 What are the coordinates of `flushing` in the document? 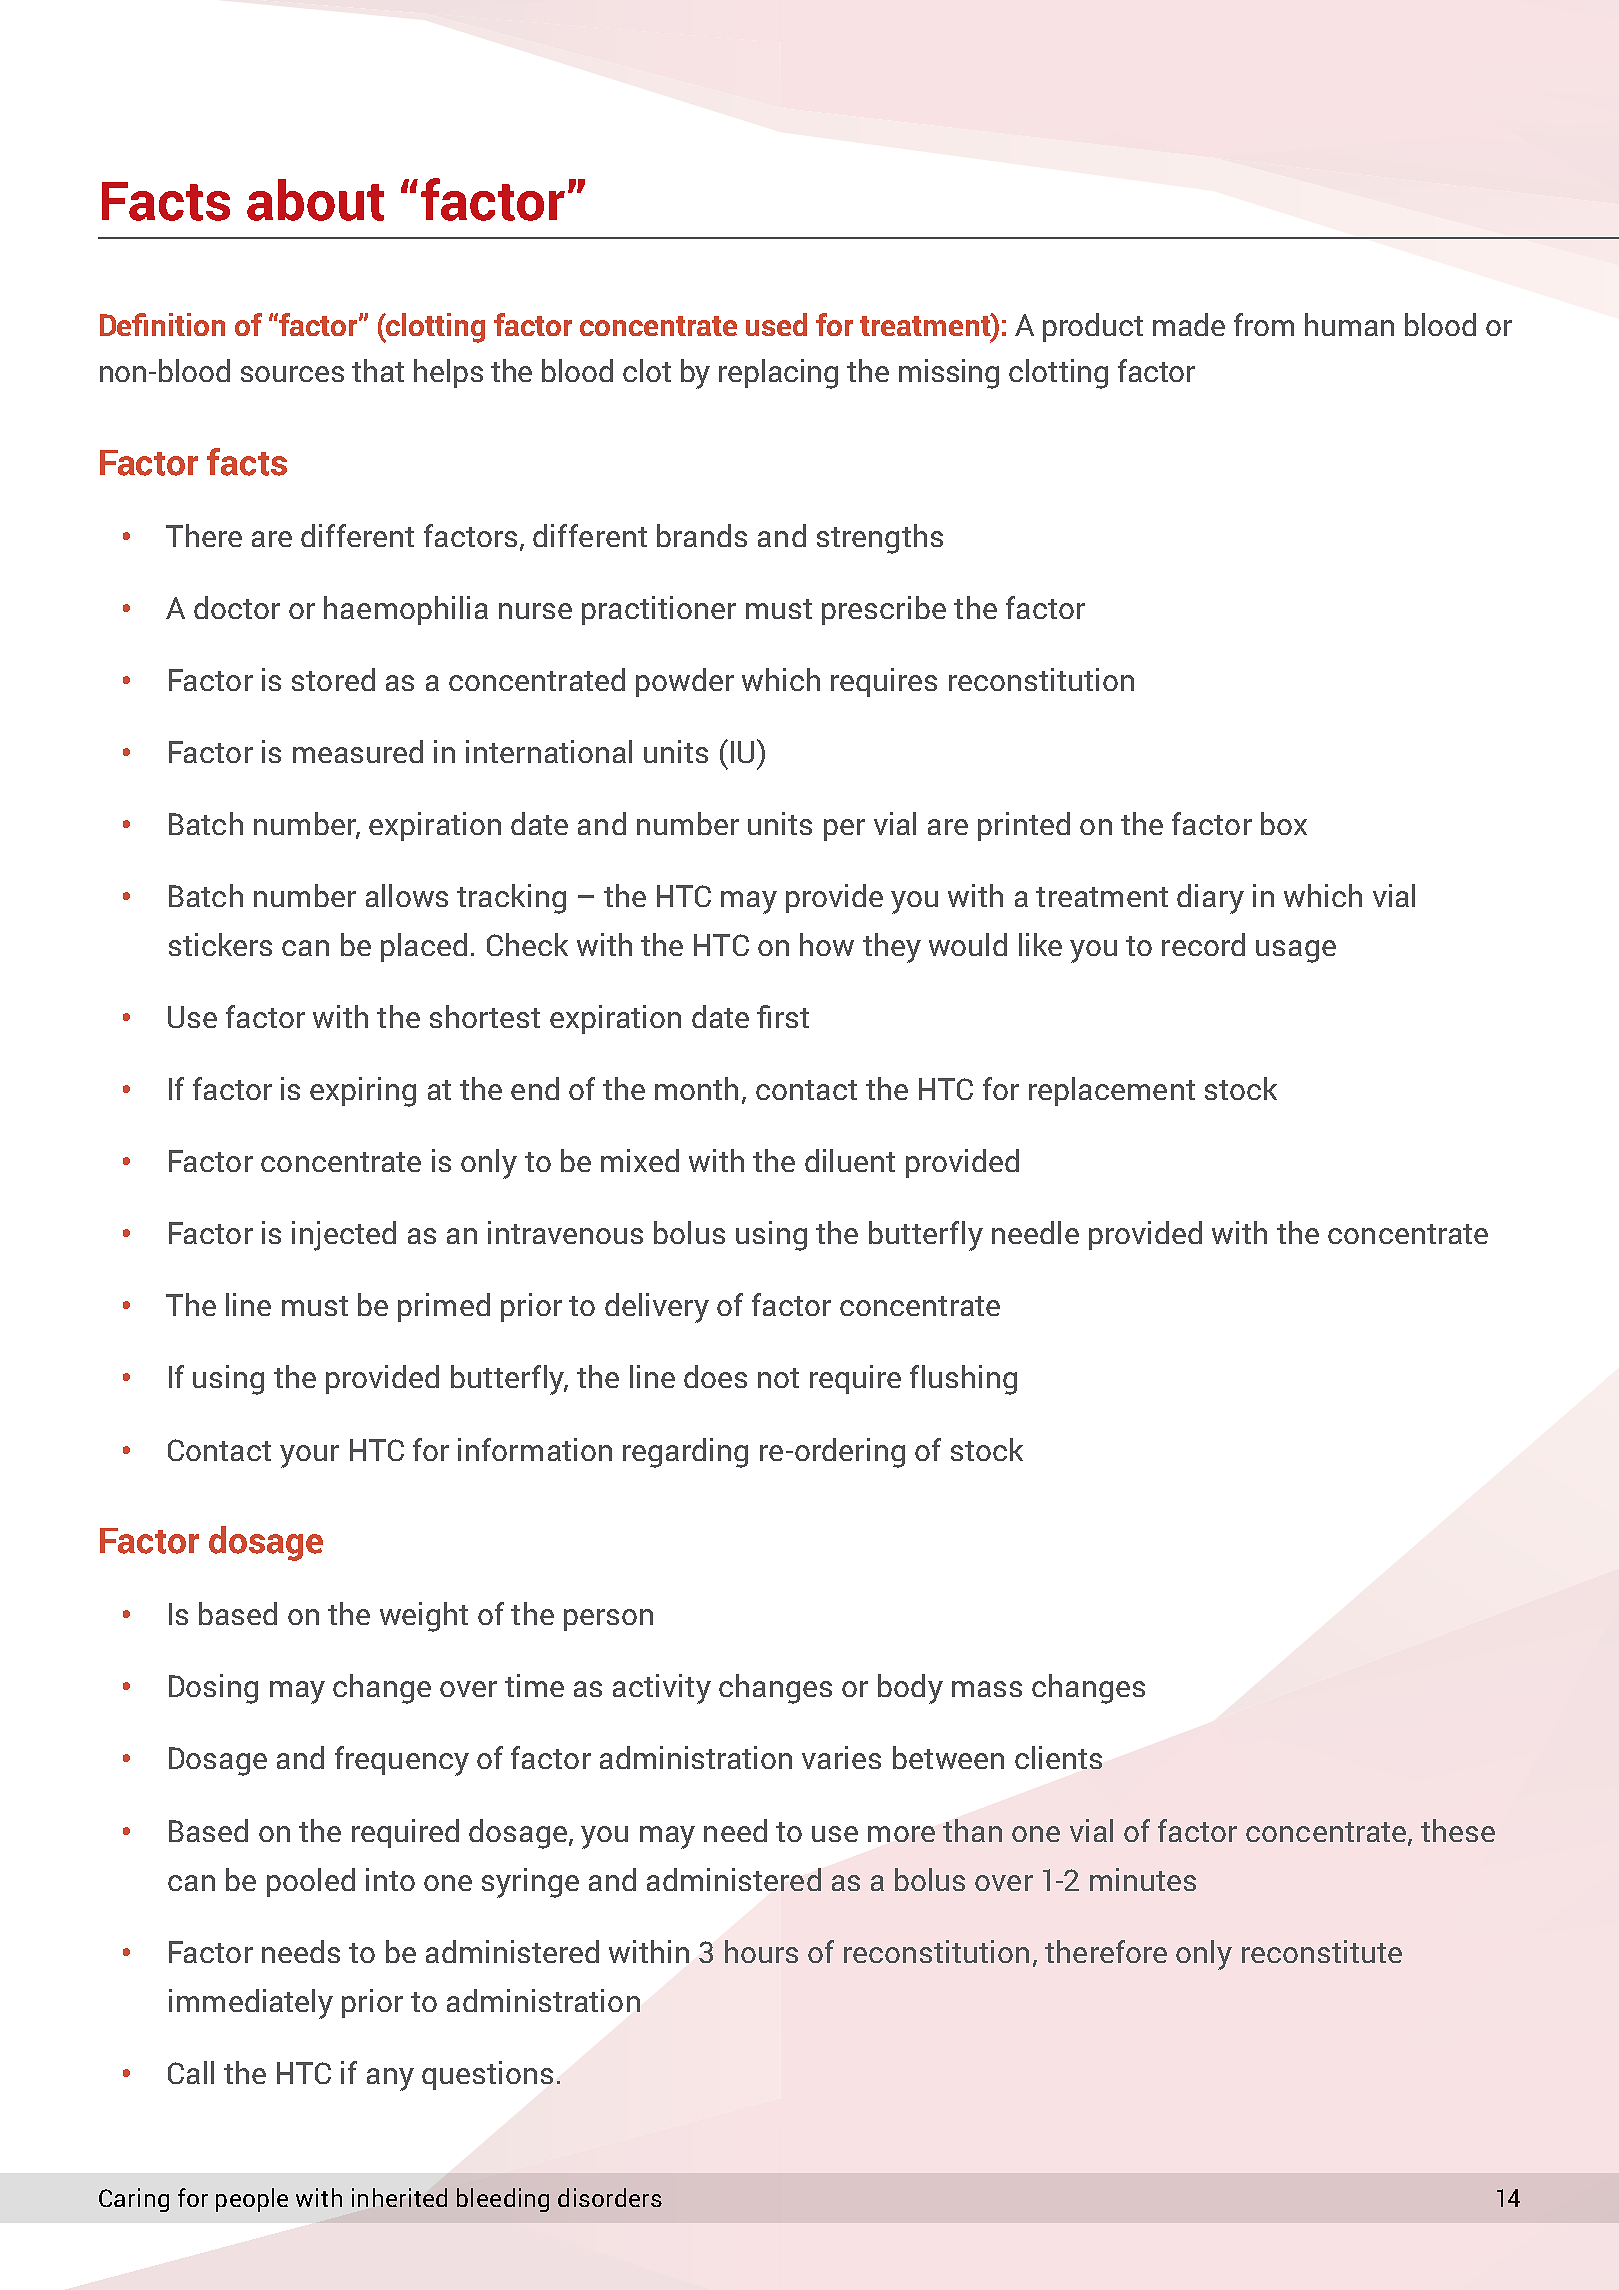 It's located at (963, 1380).
